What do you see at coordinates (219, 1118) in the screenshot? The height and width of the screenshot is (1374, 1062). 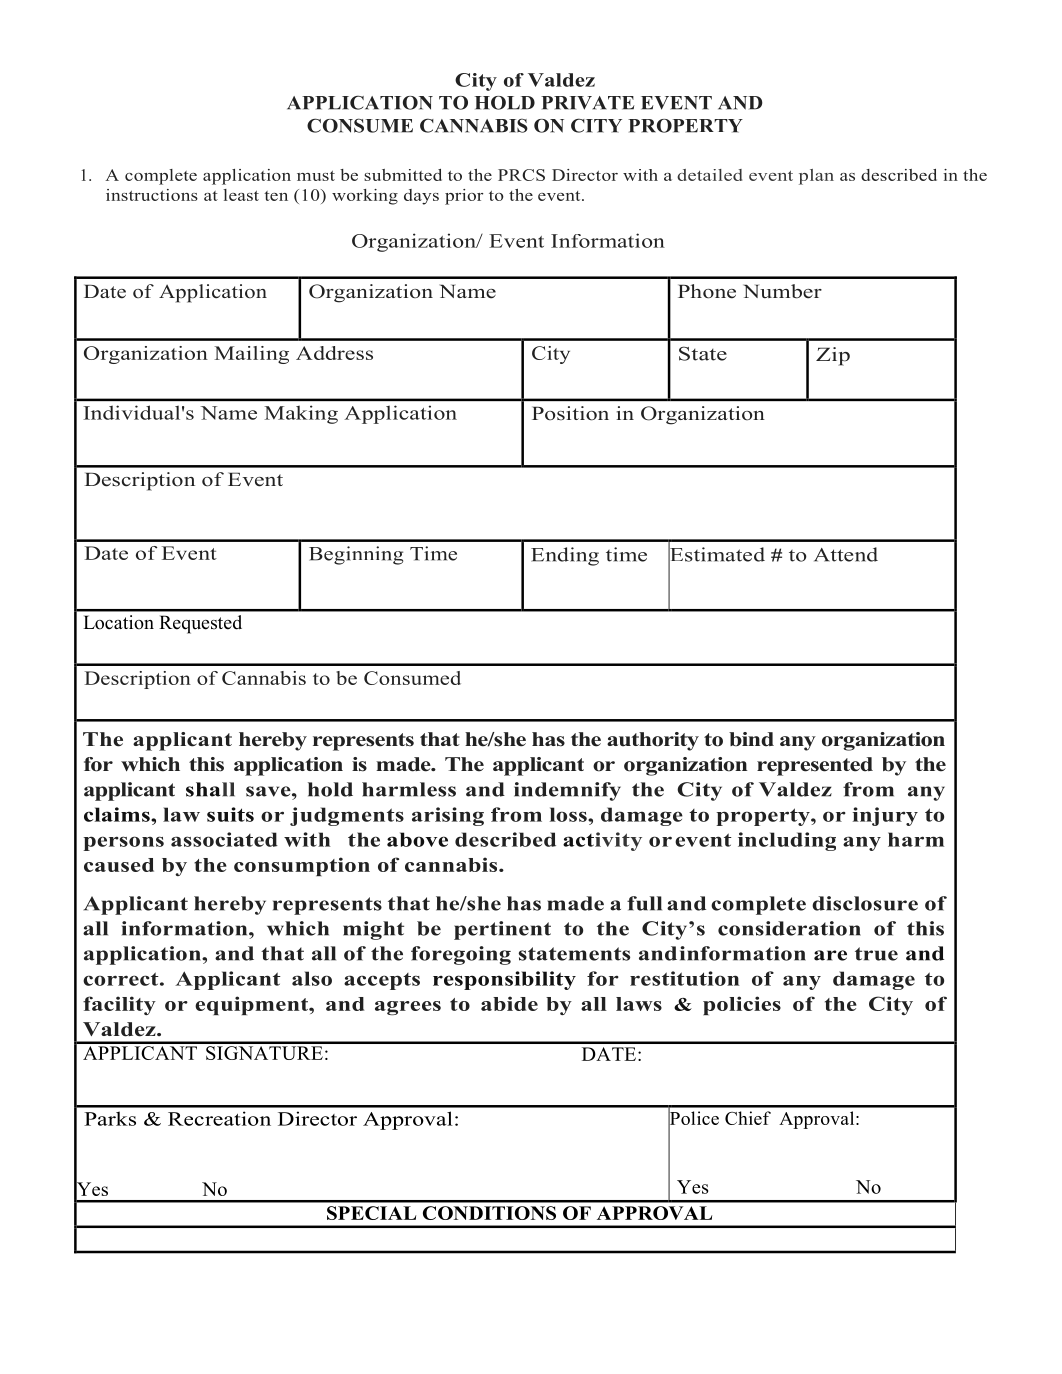 I see `Recreation` at bounding box center [219, 1118].
